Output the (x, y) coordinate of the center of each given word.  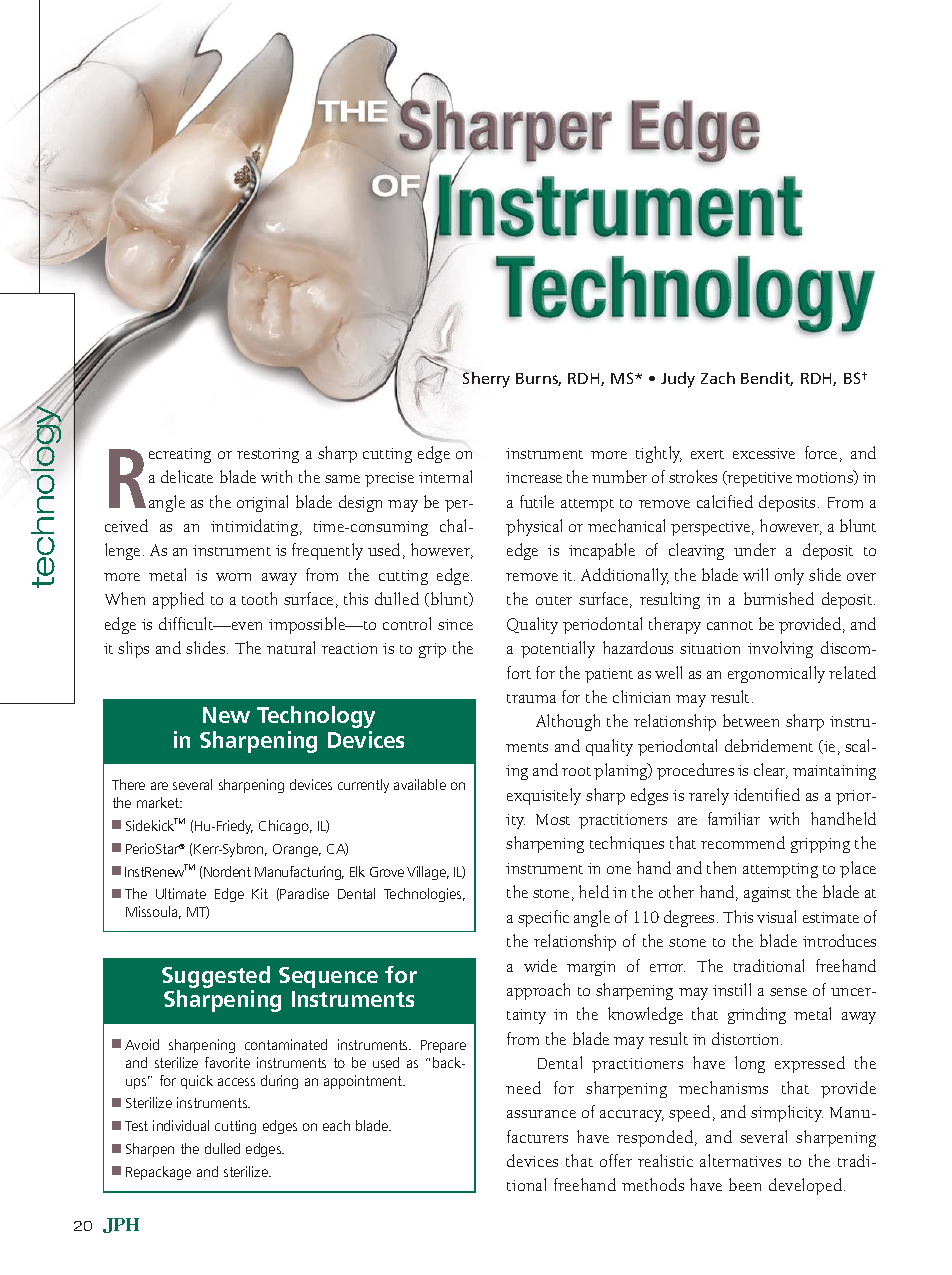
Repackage (158, 1173)
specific (543, 918)
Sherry (486, 380)
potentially (558, 649)
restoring (268, 455)
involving (780, 649)
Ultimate (181, 893)
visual (776, 916)
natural (291, 647)
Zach (718, 378)
